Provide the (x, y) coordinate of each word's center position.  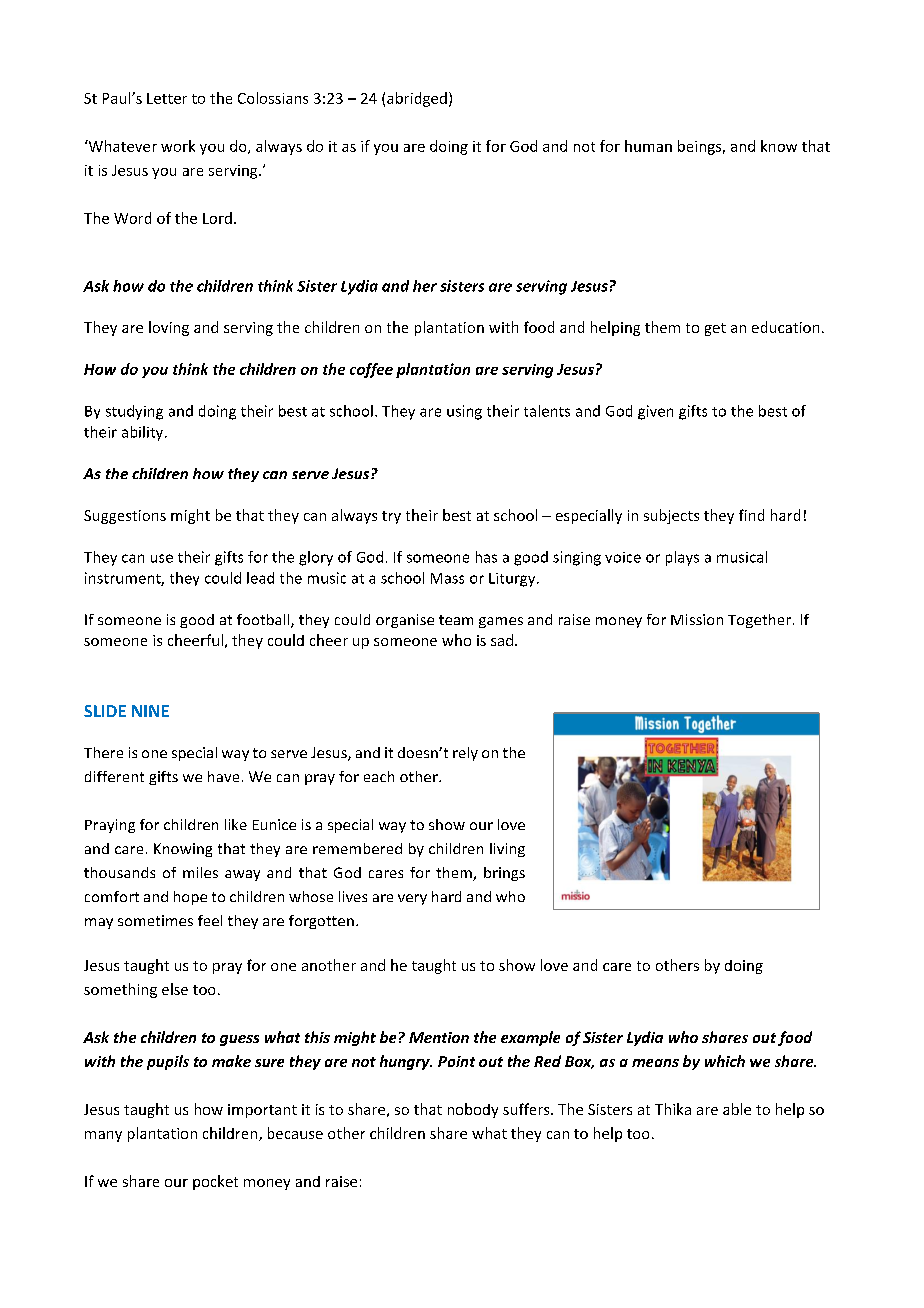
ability (144, 433)
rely (465, 754)
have (223, 776)
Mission (697, 619)
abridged (417, 99)
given (655, 412)
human (648, 146)
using (464, 412)
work (178, 146)
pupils (168, 1062)
